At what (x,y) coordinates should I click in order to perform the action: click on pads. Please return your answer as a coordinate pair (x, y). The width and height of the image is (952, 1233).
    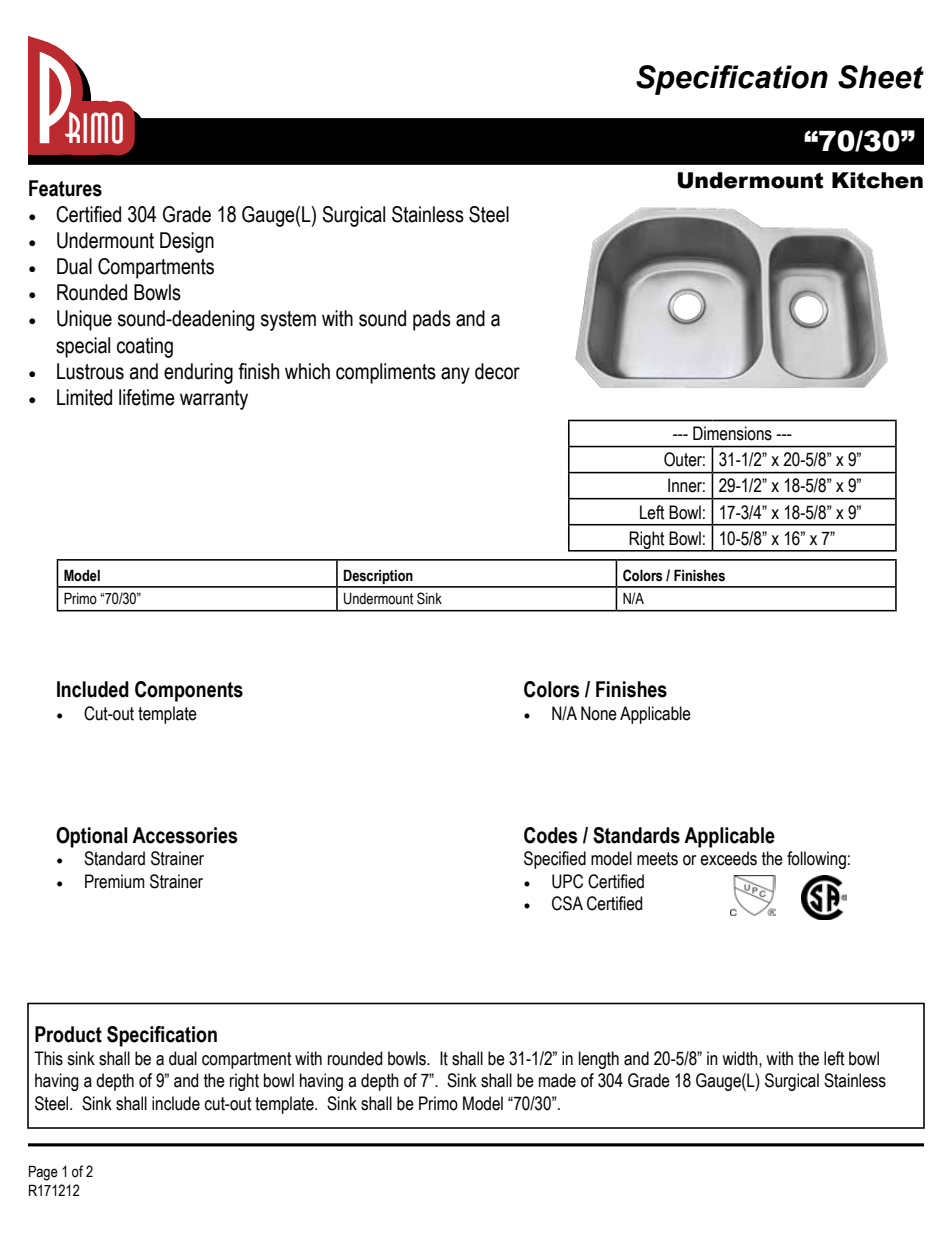
    Looking at the image, I should click on (432, 320).
